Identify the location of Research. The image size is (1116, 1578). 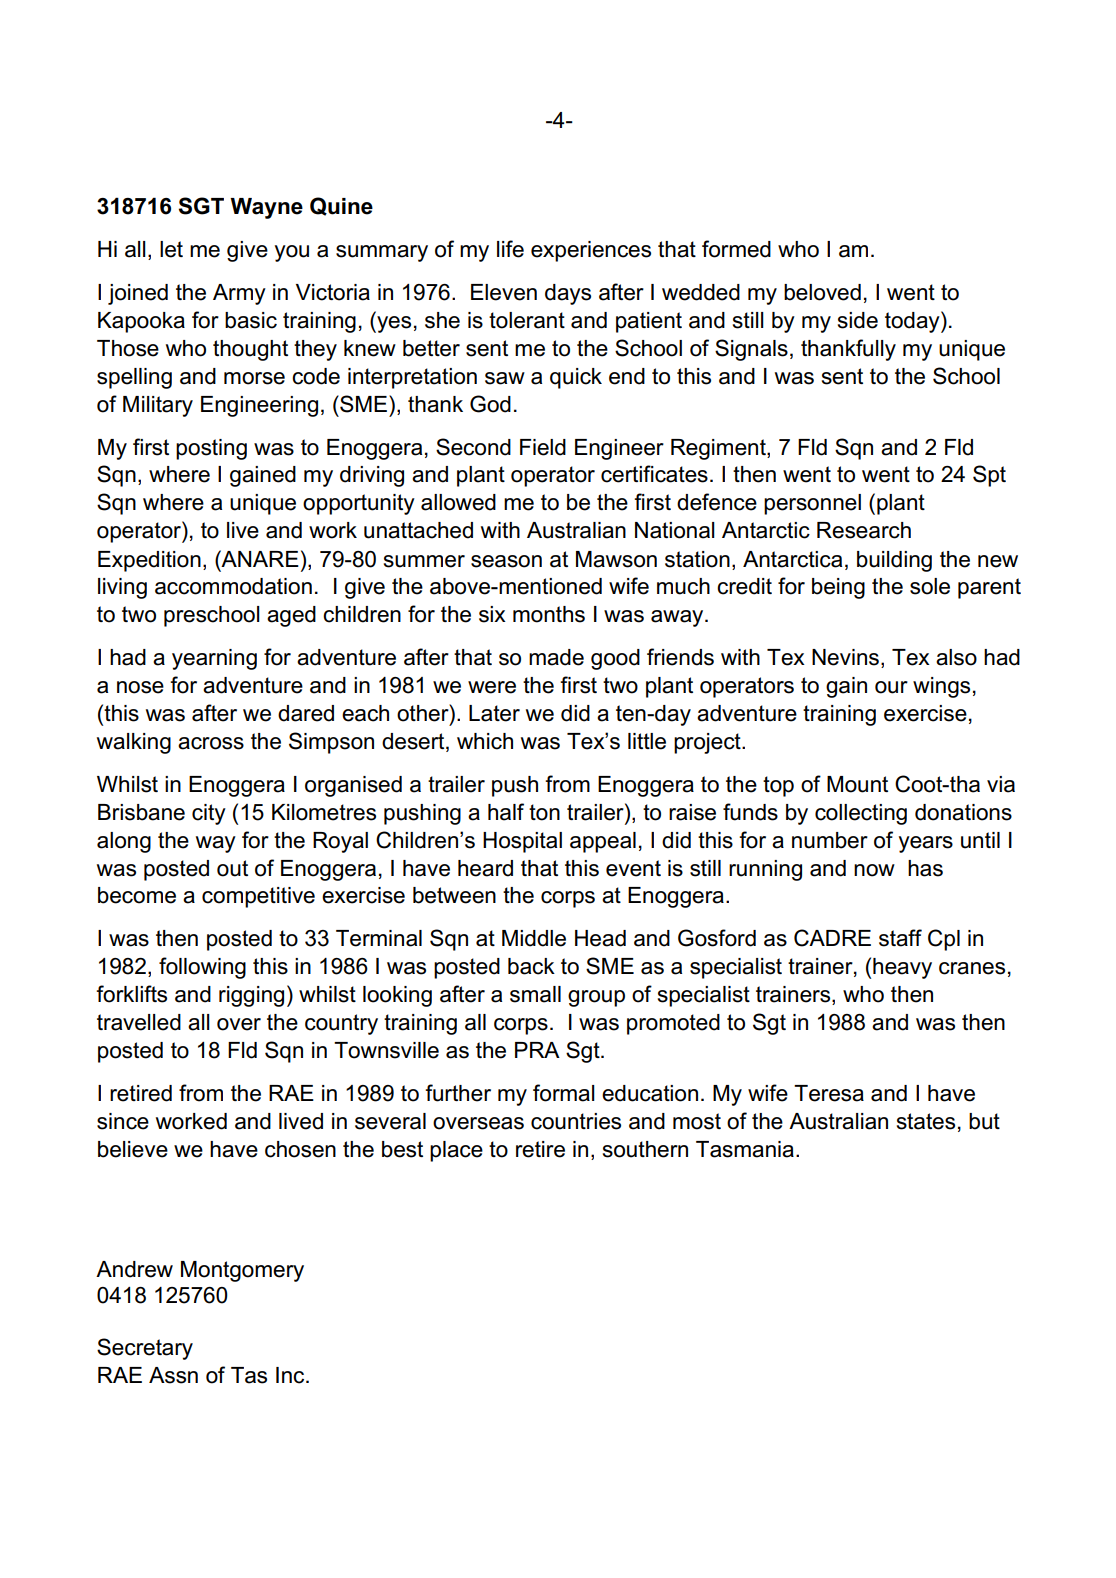
(864, 530).
